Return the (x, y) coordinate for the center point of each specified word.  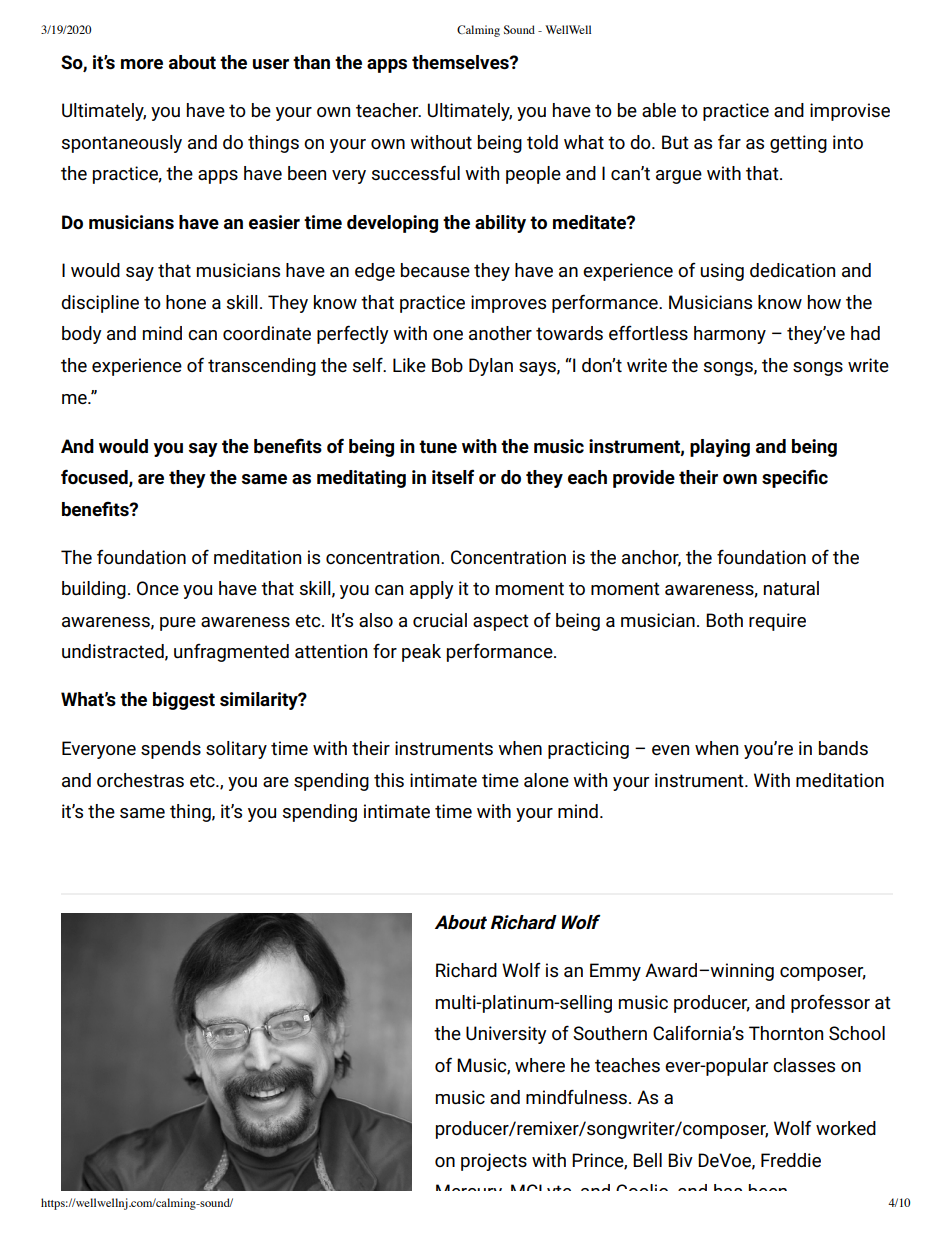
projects (494, 1162)
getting (798, 144)
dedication (792, 270)
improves (508, 304)
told (542, 142)
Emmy (615, 972)
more (142, 64)
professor (830, 1004)
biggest (184, 701)
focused (95, 478)
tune (438, 446)
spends (171, 750)
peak (421, 653)
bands (843, 748)
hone (186, 302)
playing (720, 448)
